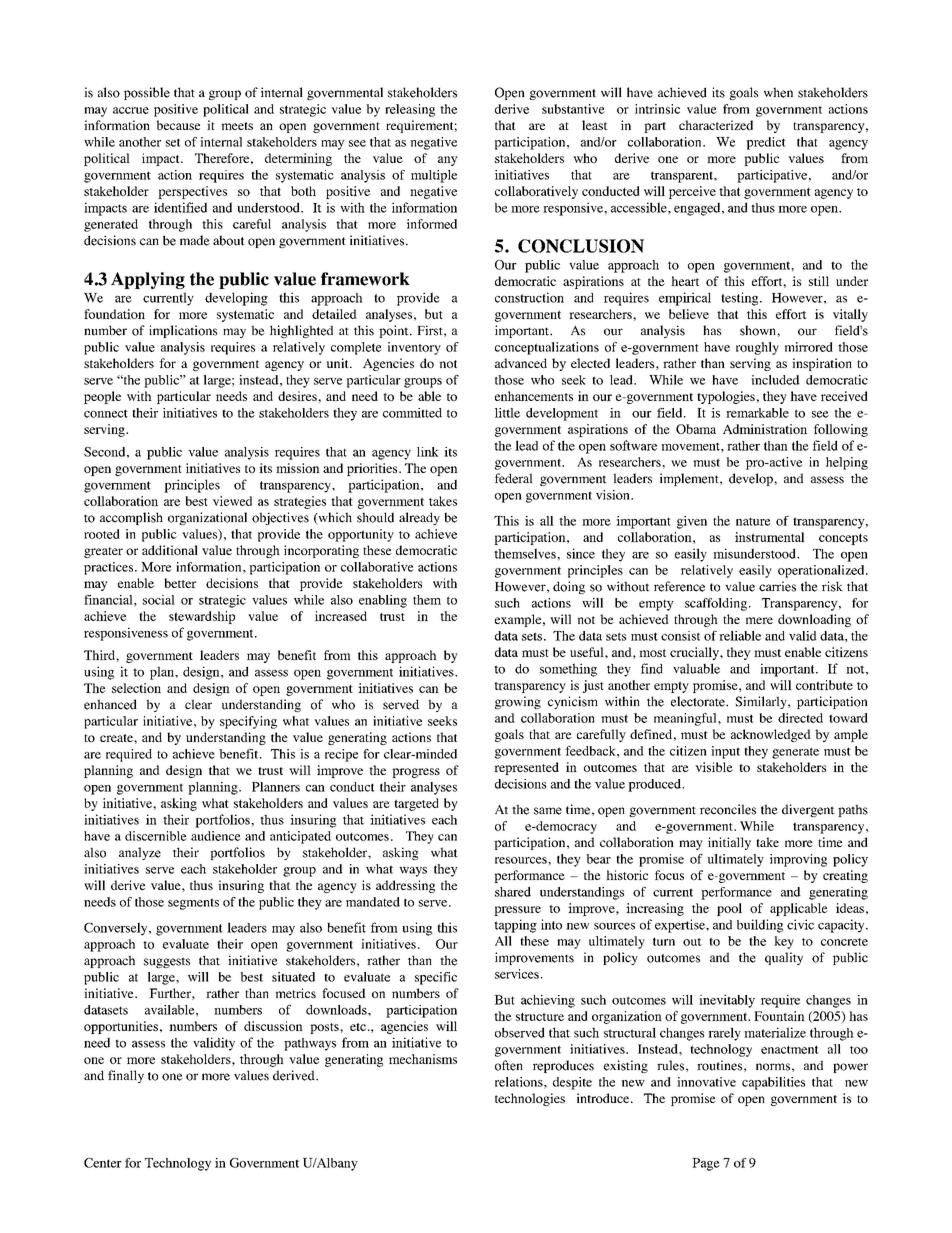 The height and width of the screenshot is (1233, 952). Describe the element at coordinates (202, 617) in the screenshot. I see `stewardship` at that location.
